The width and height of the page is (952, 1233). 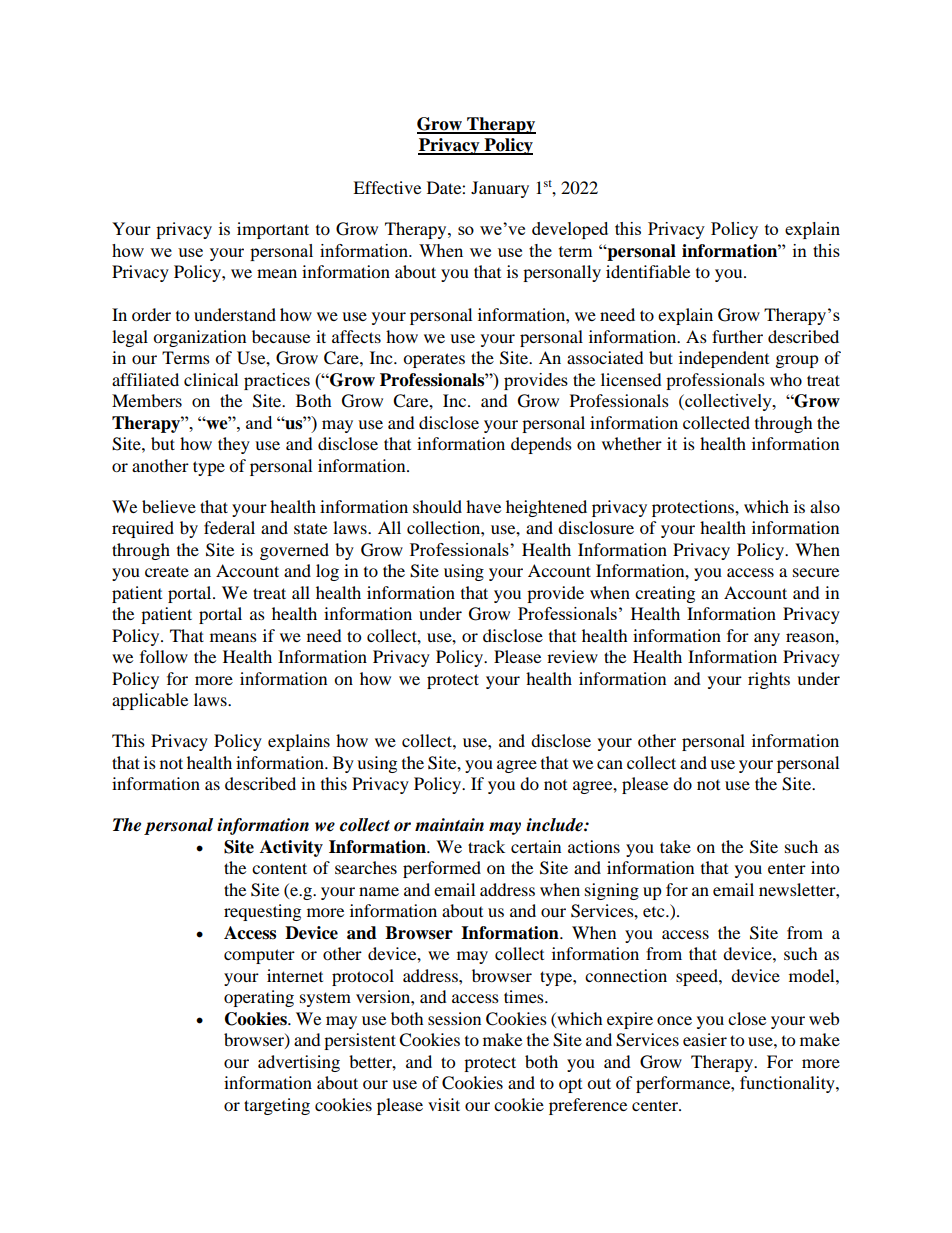 What do you see at coordinates (449, 824) in the page?
I see `maintain` at bounding box center [449, 824].
